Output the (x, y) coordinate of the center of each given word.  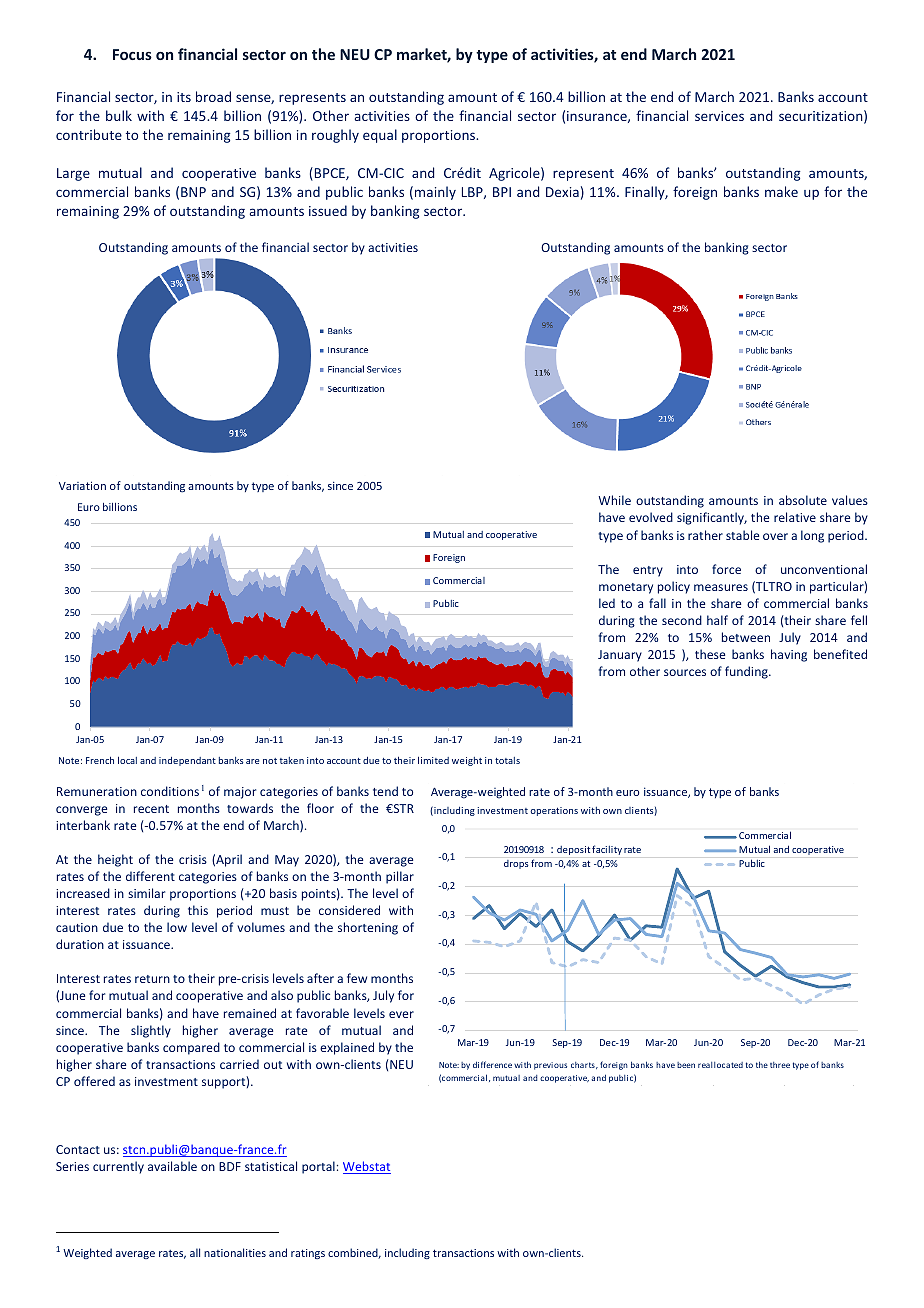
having (789, 655)
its (184, 97)
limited (433, 760)
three (780, 1065)
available (172, 1166)
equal (380, 136)
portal (318, 1167)
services (719, 116)
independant (187, 761)
